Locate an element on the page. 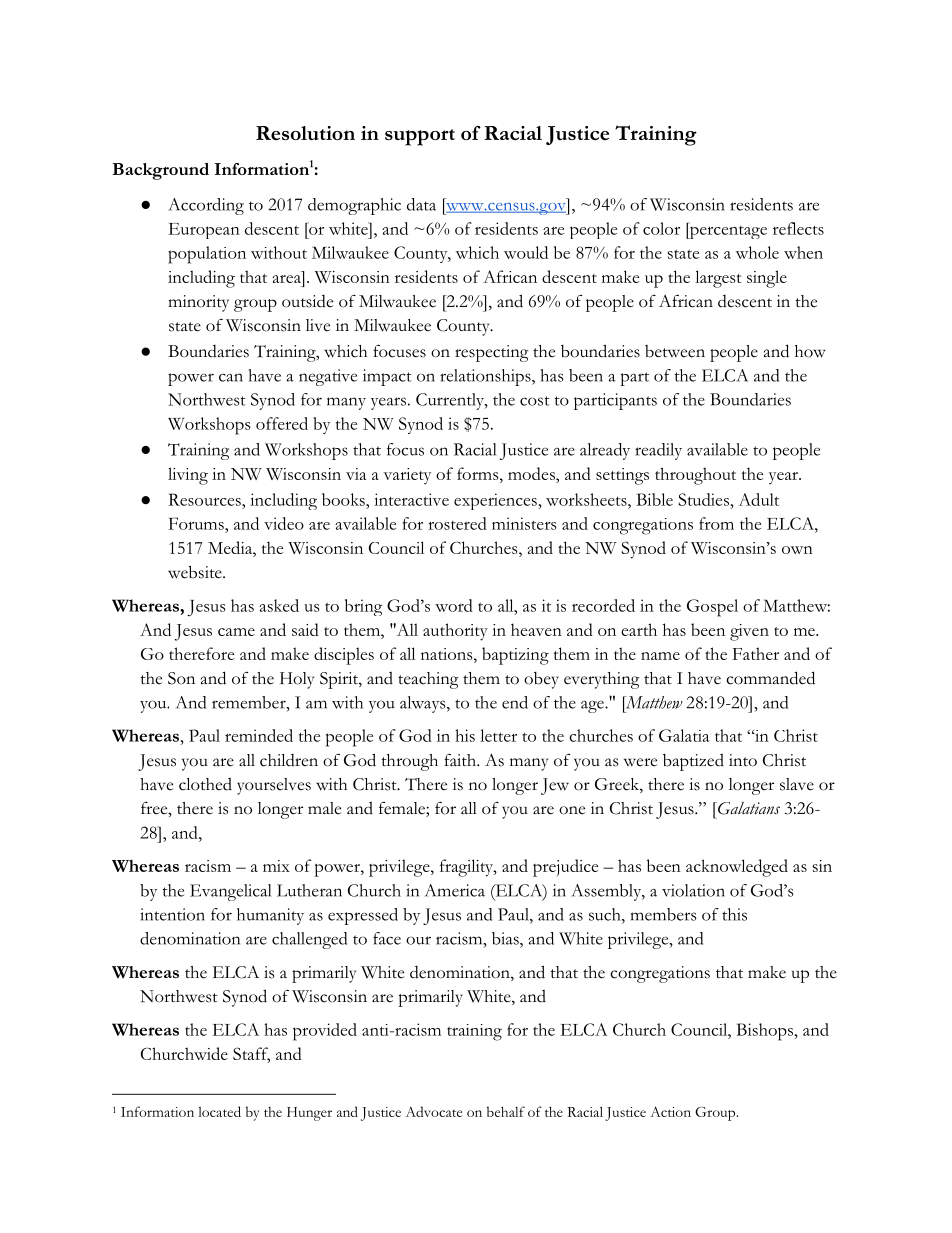 The width and height of the document is (952, 1233). Adult is located at coordinates (759, 499).
